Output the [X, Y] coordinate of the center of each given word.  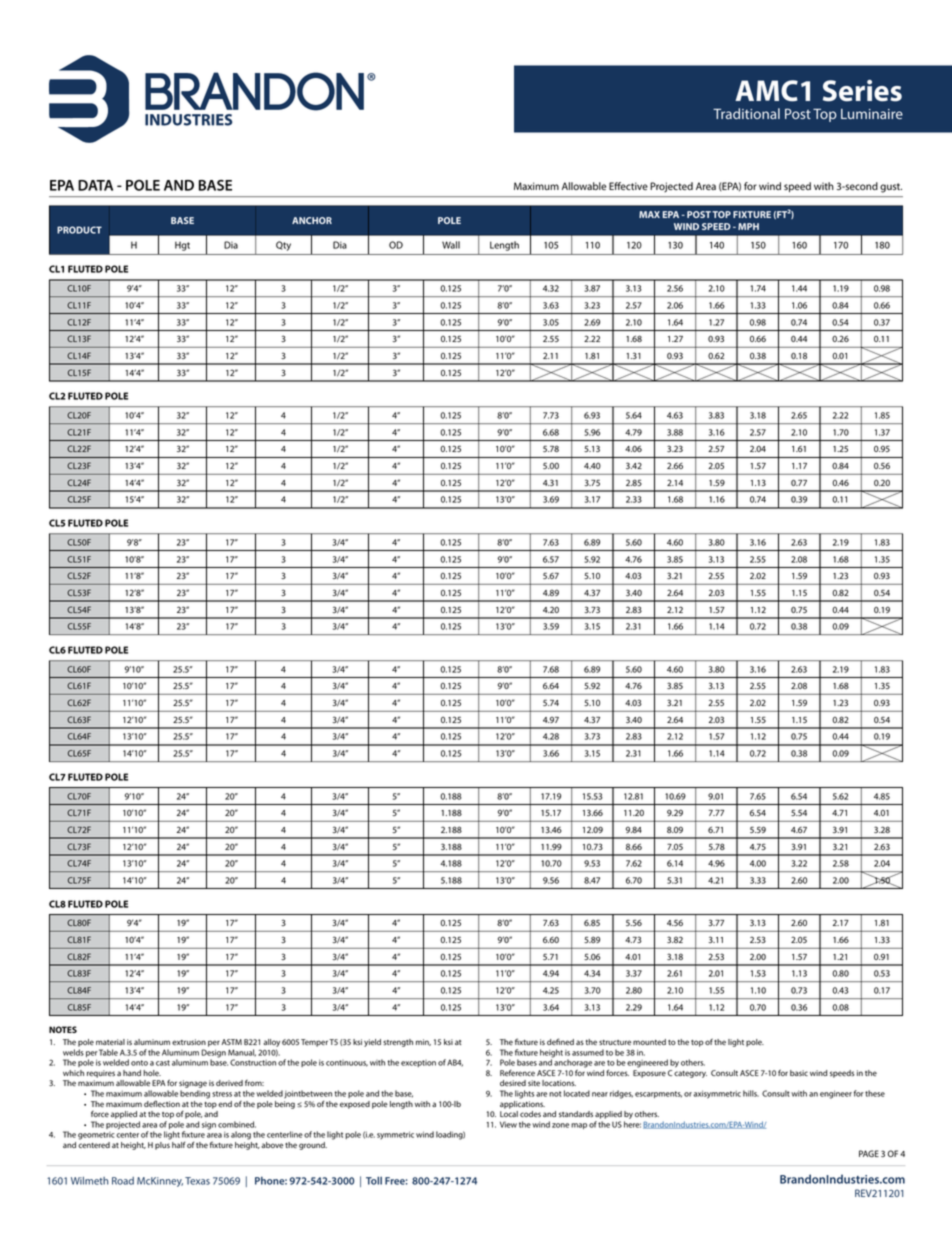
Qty [283, 246]
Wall [451, 245]
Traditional [746, 113]
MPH [748, 226]
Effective [628, 186]
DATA [95, 185]
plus [162, 1146]
